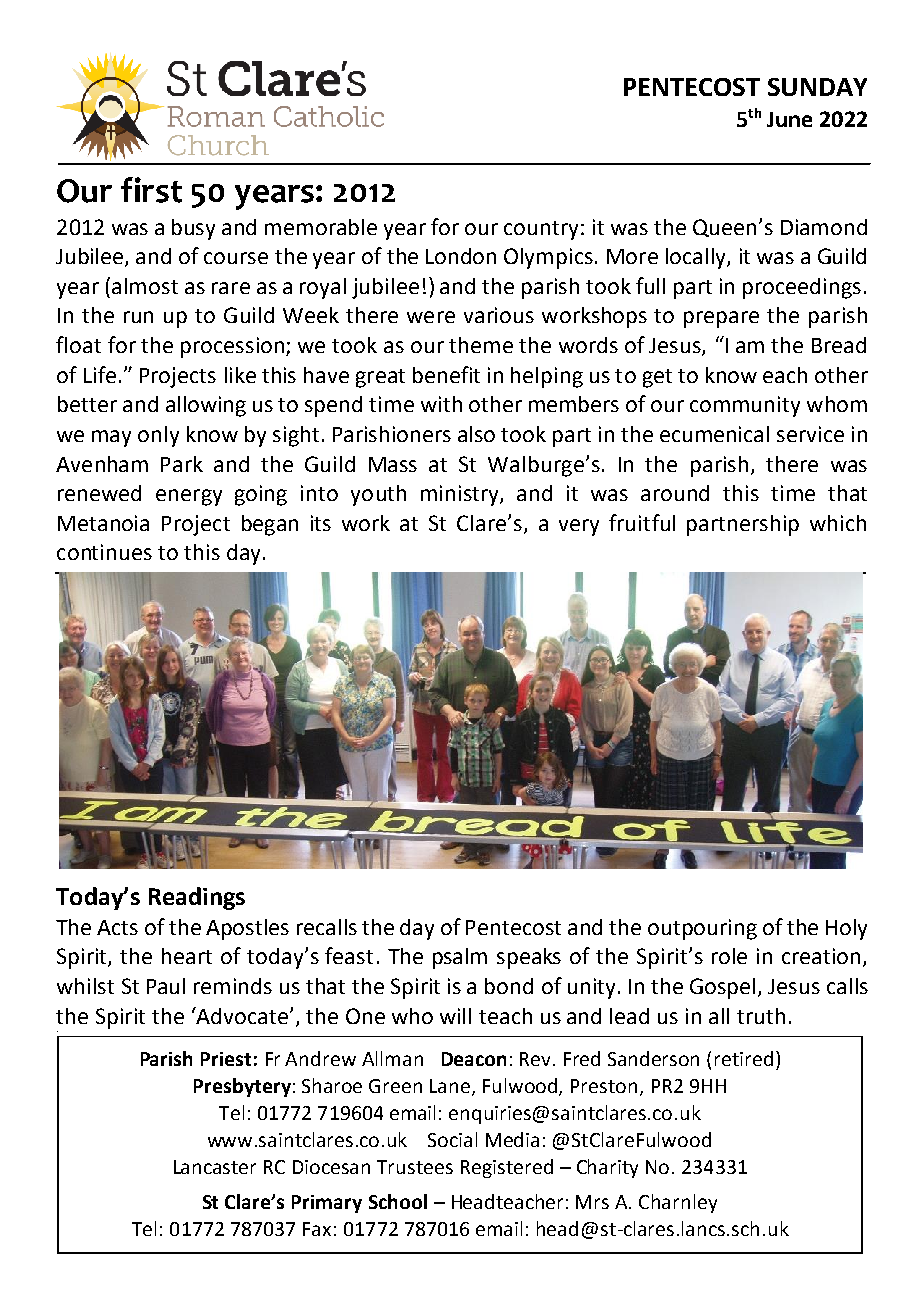  Describe the element at coordinates (461, 256) in the page. I see `London` at that location.
